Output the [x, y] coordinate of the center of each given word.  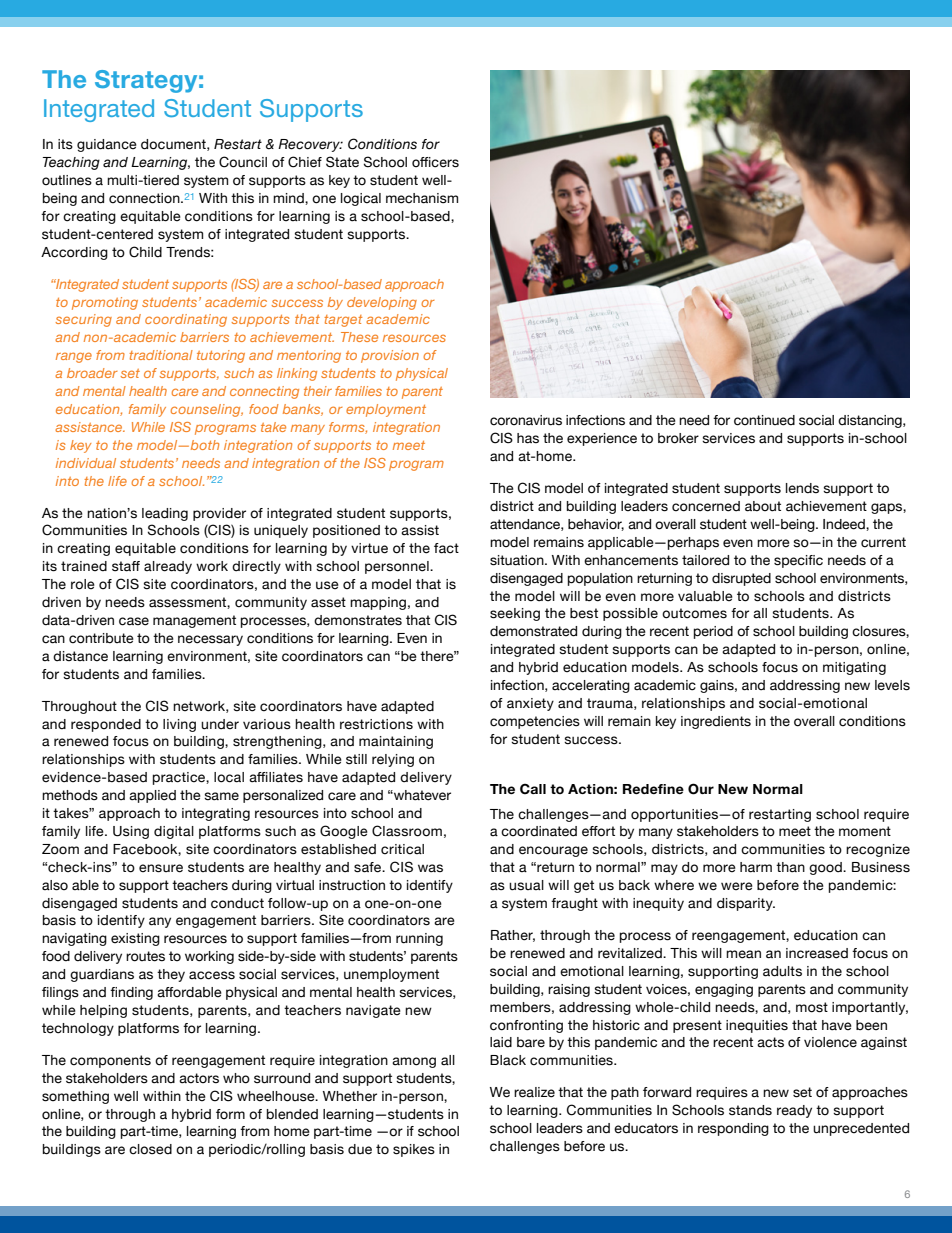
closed [150, 1149]
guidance [107, 145]
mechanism [422, 198]
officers [435, 162]
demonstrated [533, 631]
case [134, 621]
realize [534, 1092]
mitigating [854, 668]
